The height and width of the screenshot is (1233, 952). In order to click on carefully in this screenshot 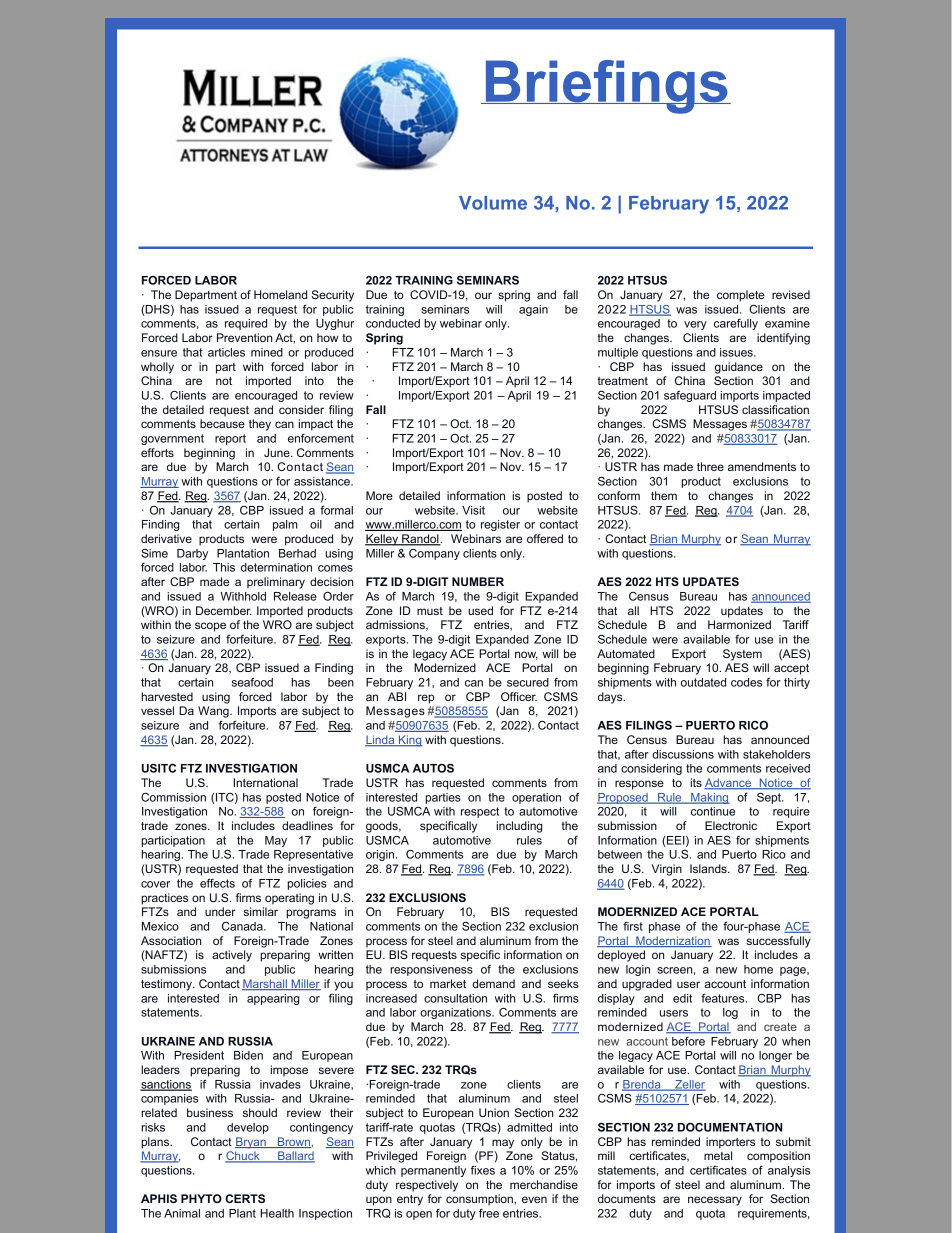, I will do `click(736, 324)`.
